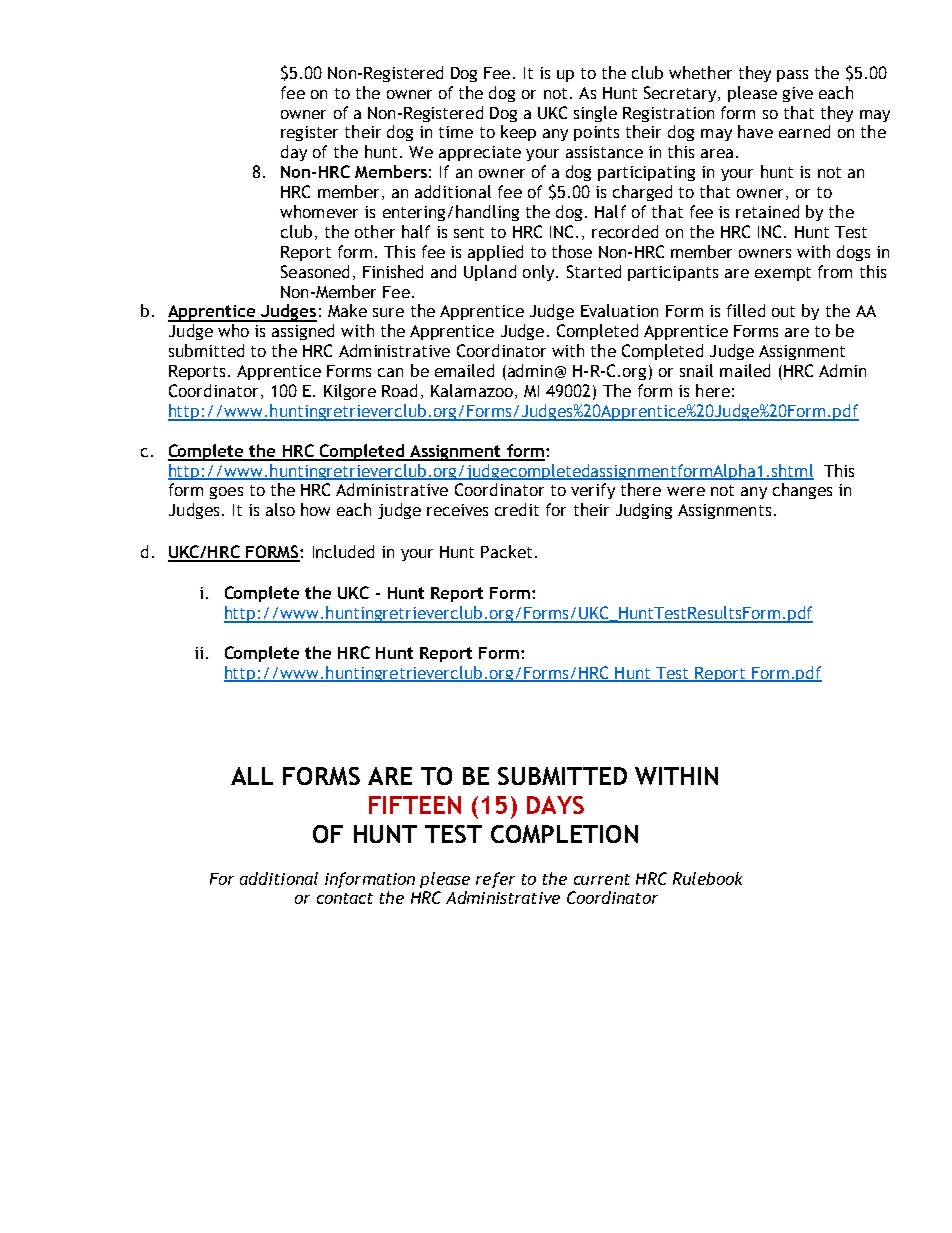 Image resolution: width=952 pixels, height=1233 pixels. I want to click on Kalamazoo, so click(472, 390).
